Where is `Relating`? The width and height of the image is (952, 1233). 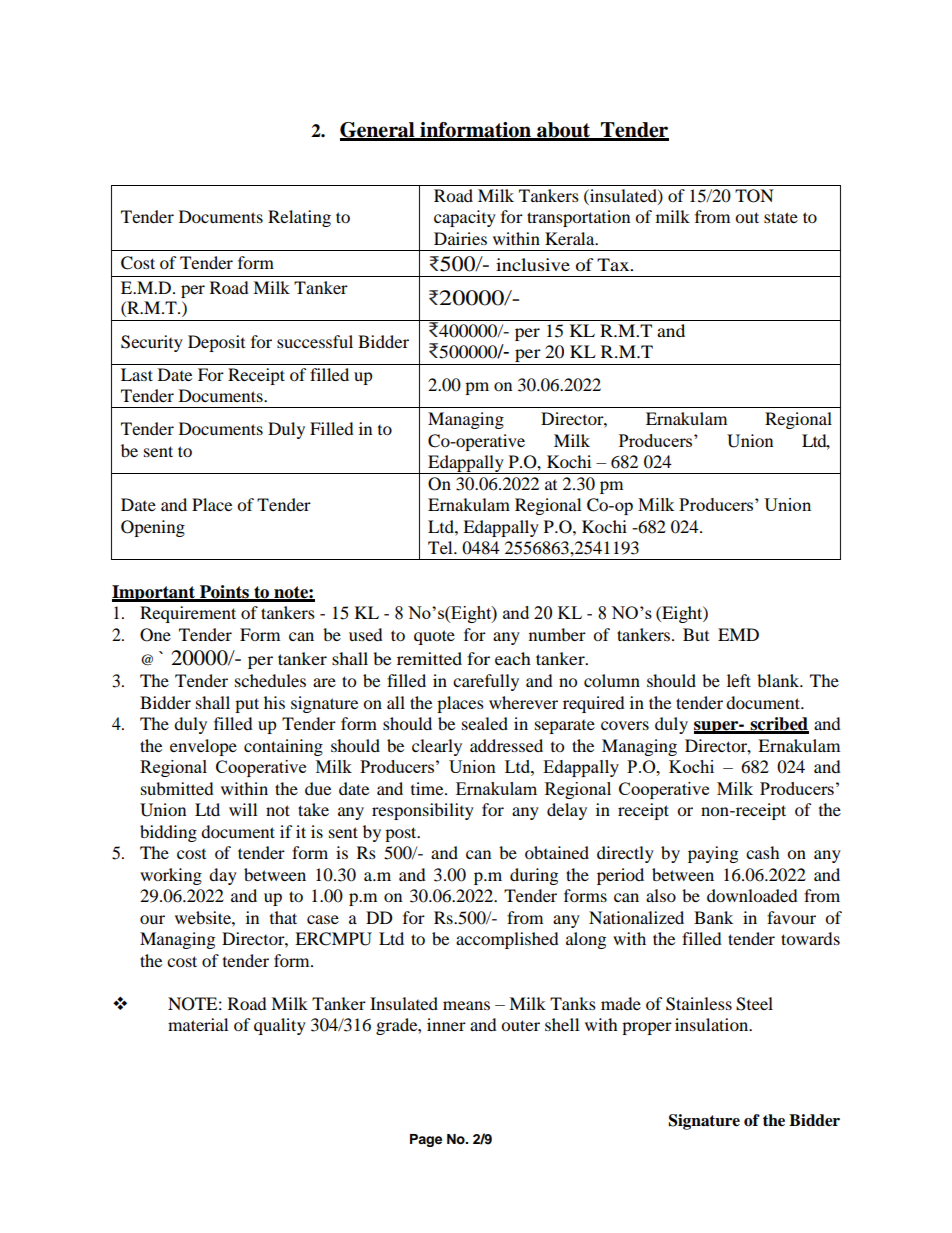
Relating is located at coordinates (299, 218).
